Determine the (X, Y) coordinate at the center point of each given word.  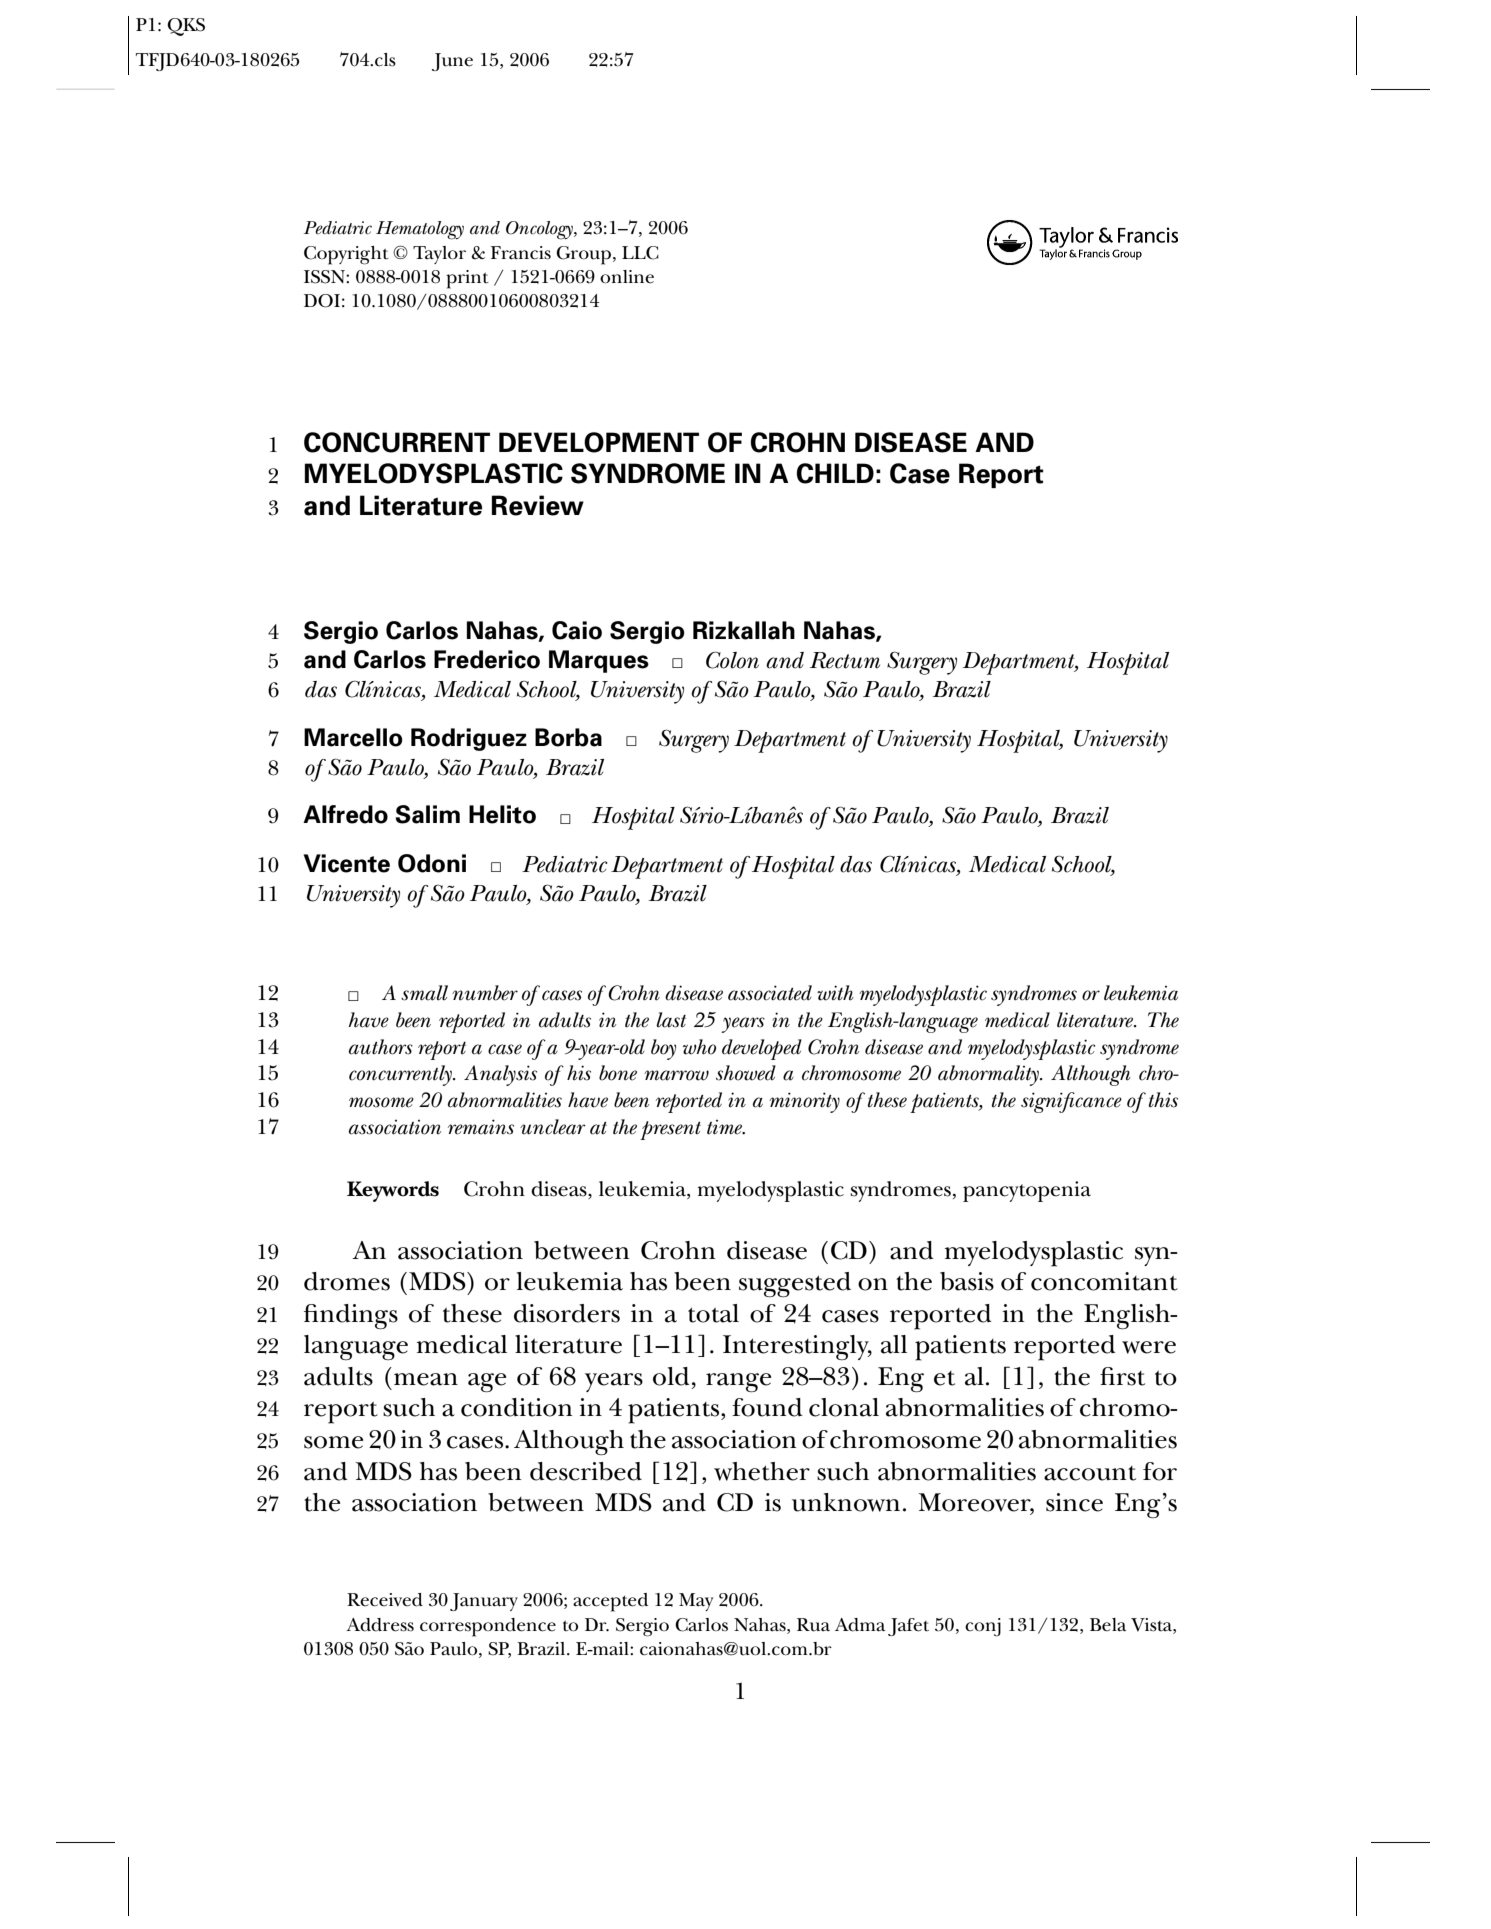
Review (538, 505)
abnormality (989, 1075)
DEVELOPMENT (599, 442)
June (452, 62)
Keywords (393, 1191)
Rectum (845, 660)
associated (770, 993)
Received (385, 1600)
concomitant (1104, 1281)
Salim (427, 814)
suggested (795, 1285)
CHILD (835, 473)
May (696, 1602)
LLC (640, 253)
